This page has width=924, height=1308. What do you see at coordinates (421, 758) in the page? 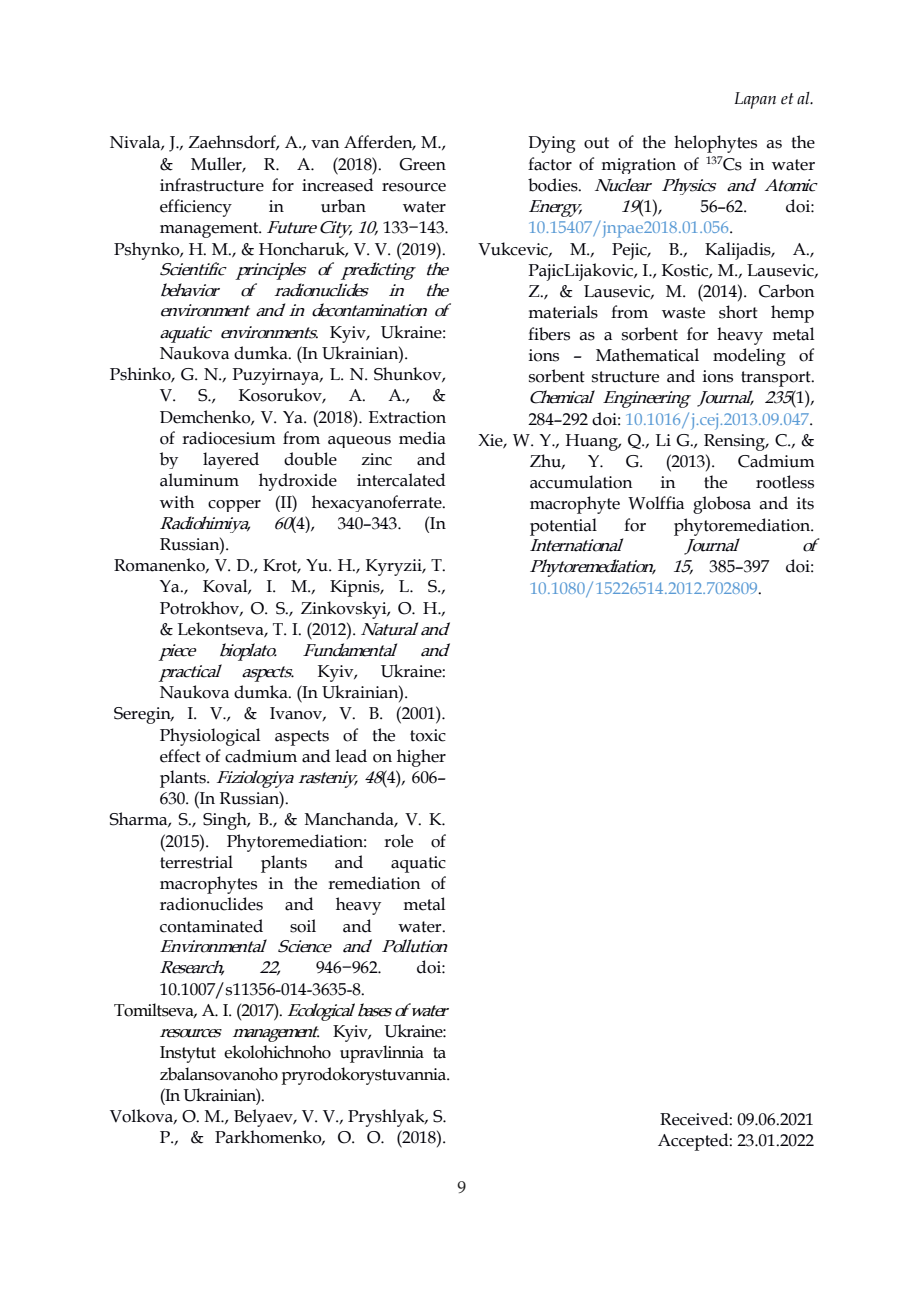
I see `higher` at bounding box center [421, 758].
